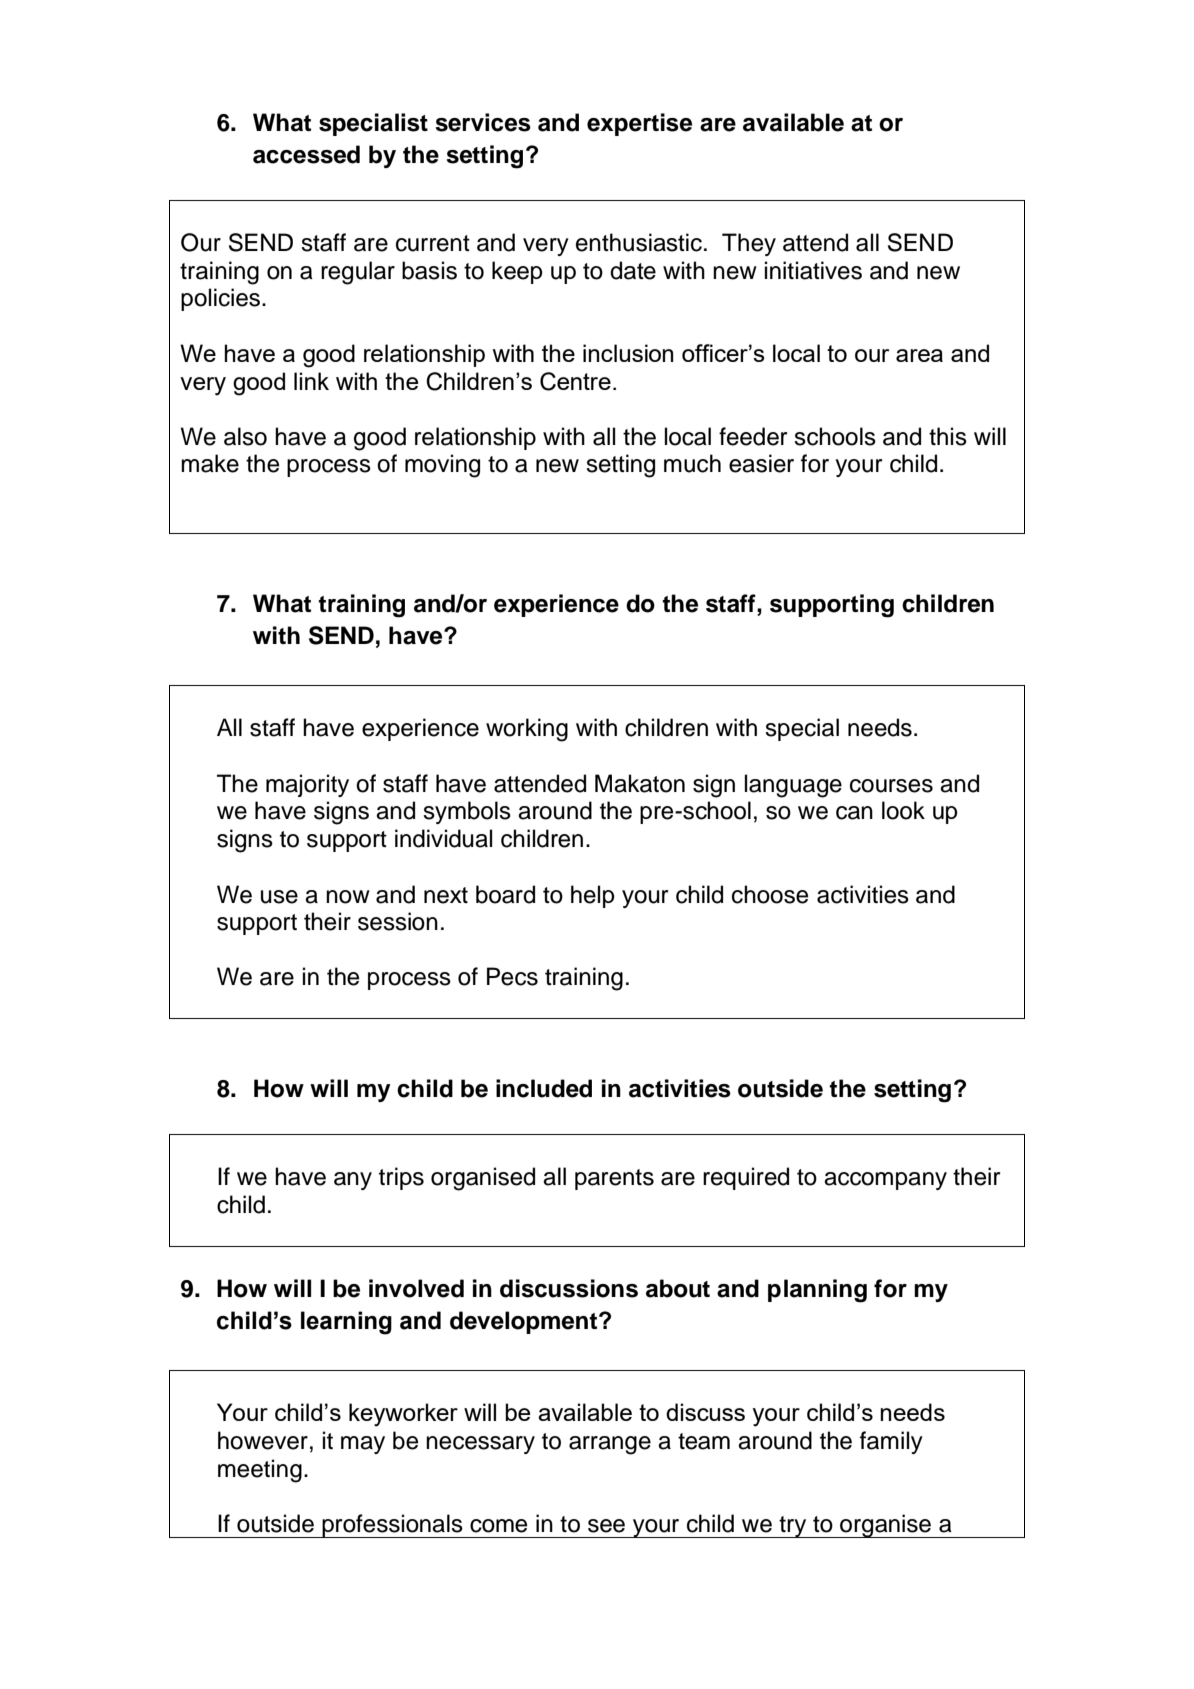 Image resolution: width=1194 pixels, height=1689 pixels. Describe the element at coordinates (639, 124) in the image. I see `expertise` at that location.
